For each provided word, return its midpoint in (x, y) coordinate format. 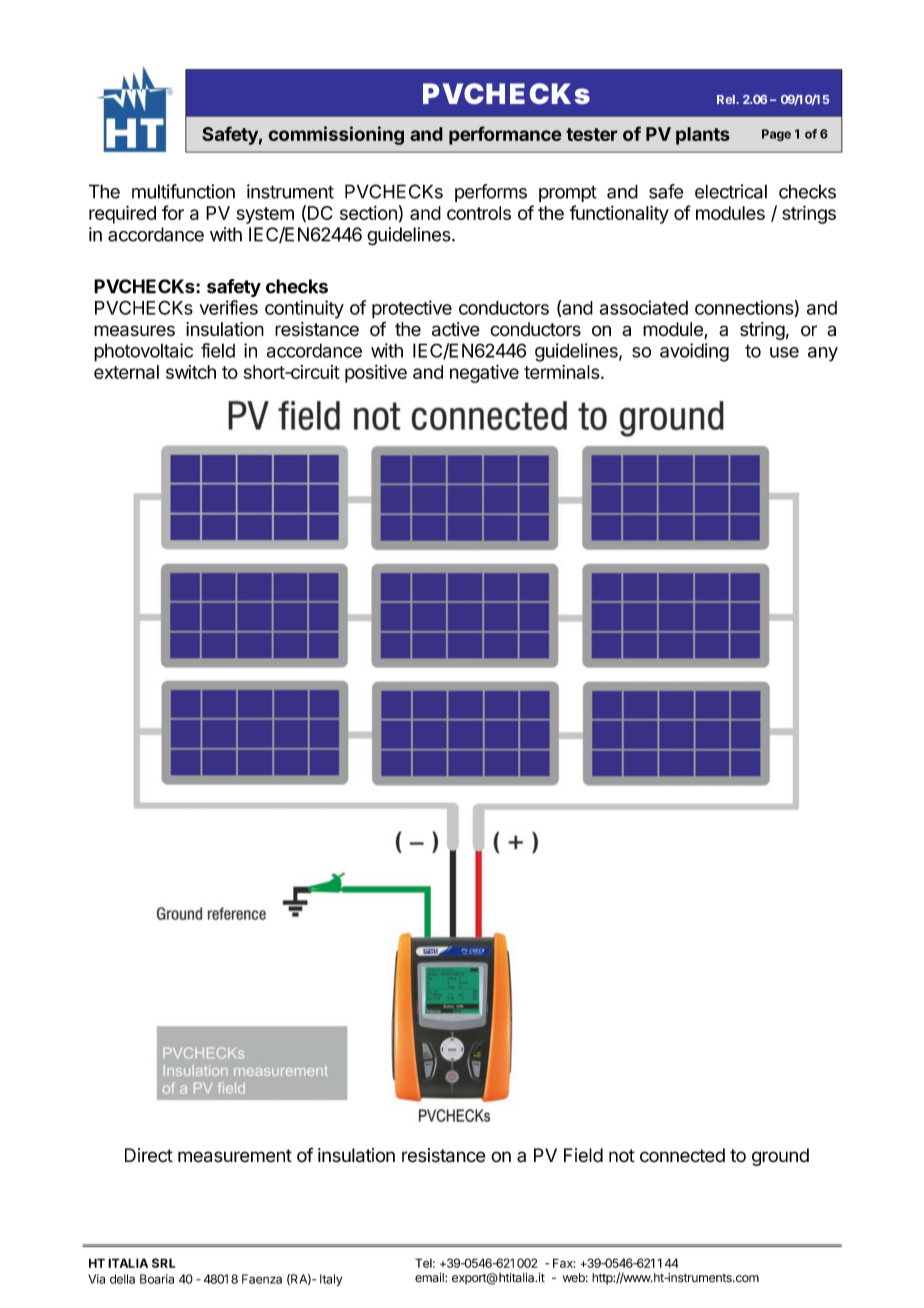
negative (484, 374)
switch (191, 372)
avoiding (694, 352)
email (430, 1278)
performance (505, 135)
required (122, 214)
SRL (163, 1263)
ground (780, 1157)
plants (703, 136)
